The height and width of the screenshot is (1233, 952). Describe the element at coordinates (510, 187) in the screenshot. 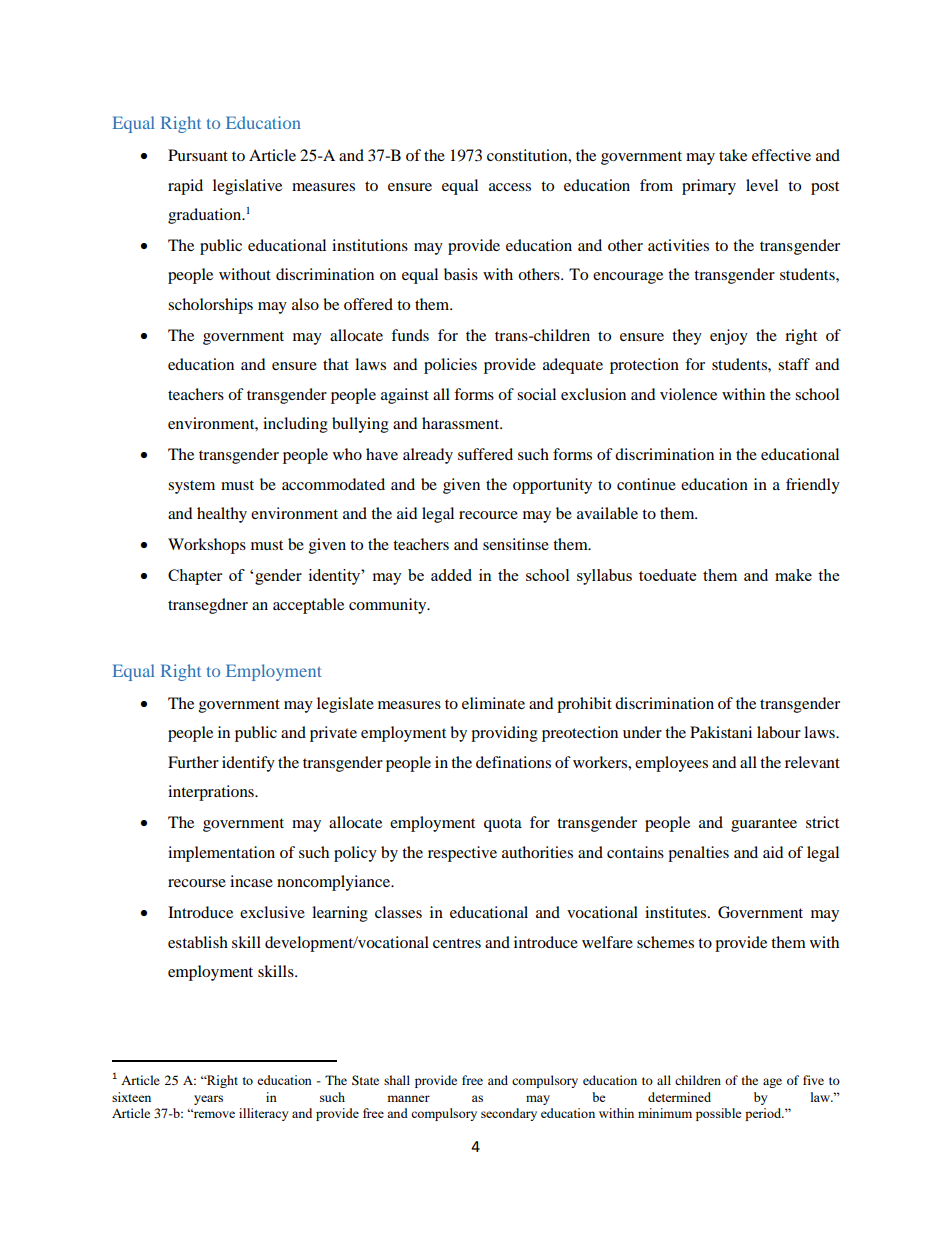

I see `access` at that location.
